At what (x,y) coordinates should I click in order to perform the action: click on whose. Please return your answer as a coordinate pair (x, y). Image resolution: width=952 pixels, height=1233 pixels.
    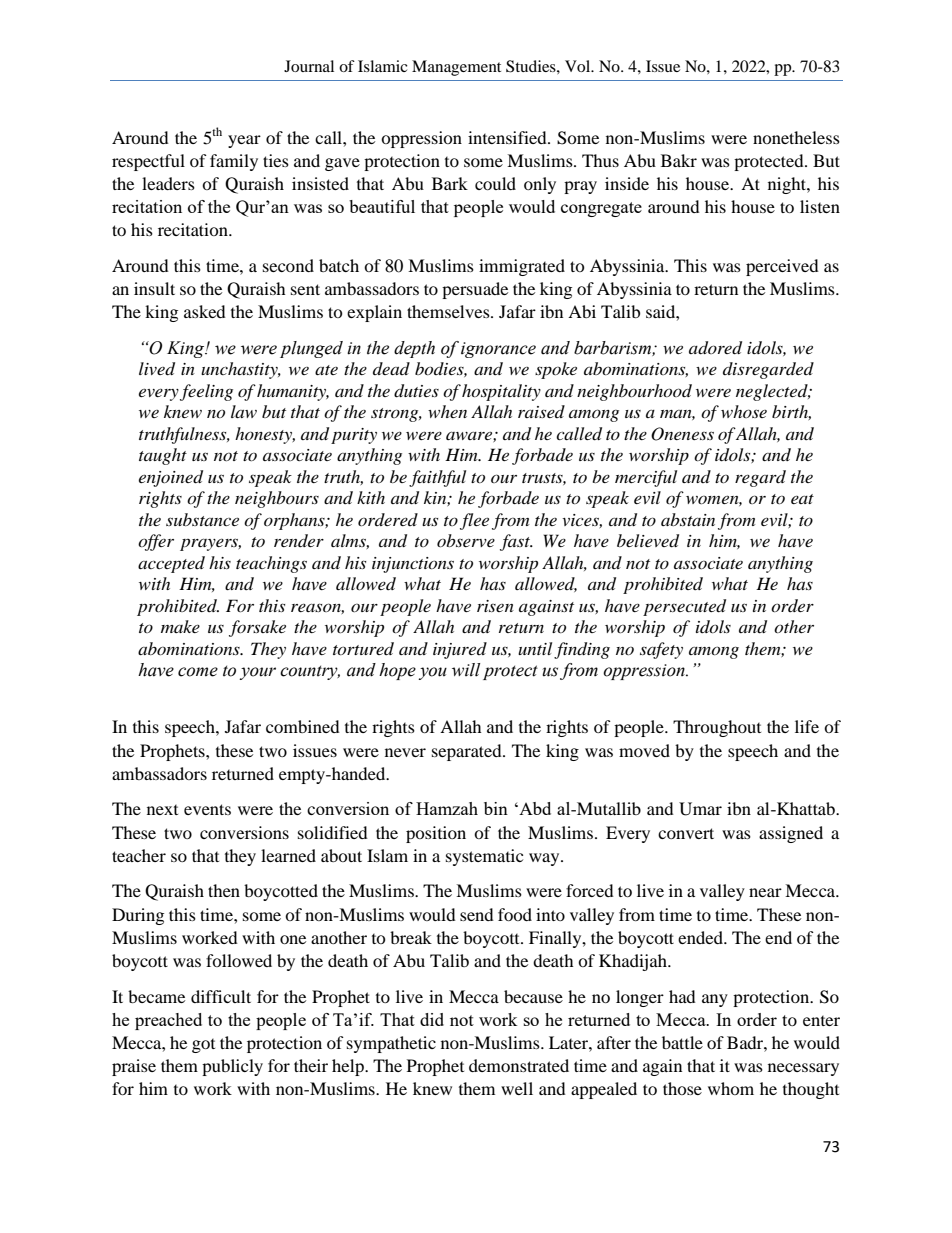
    Looking at the image, I should click on (744, 411).
